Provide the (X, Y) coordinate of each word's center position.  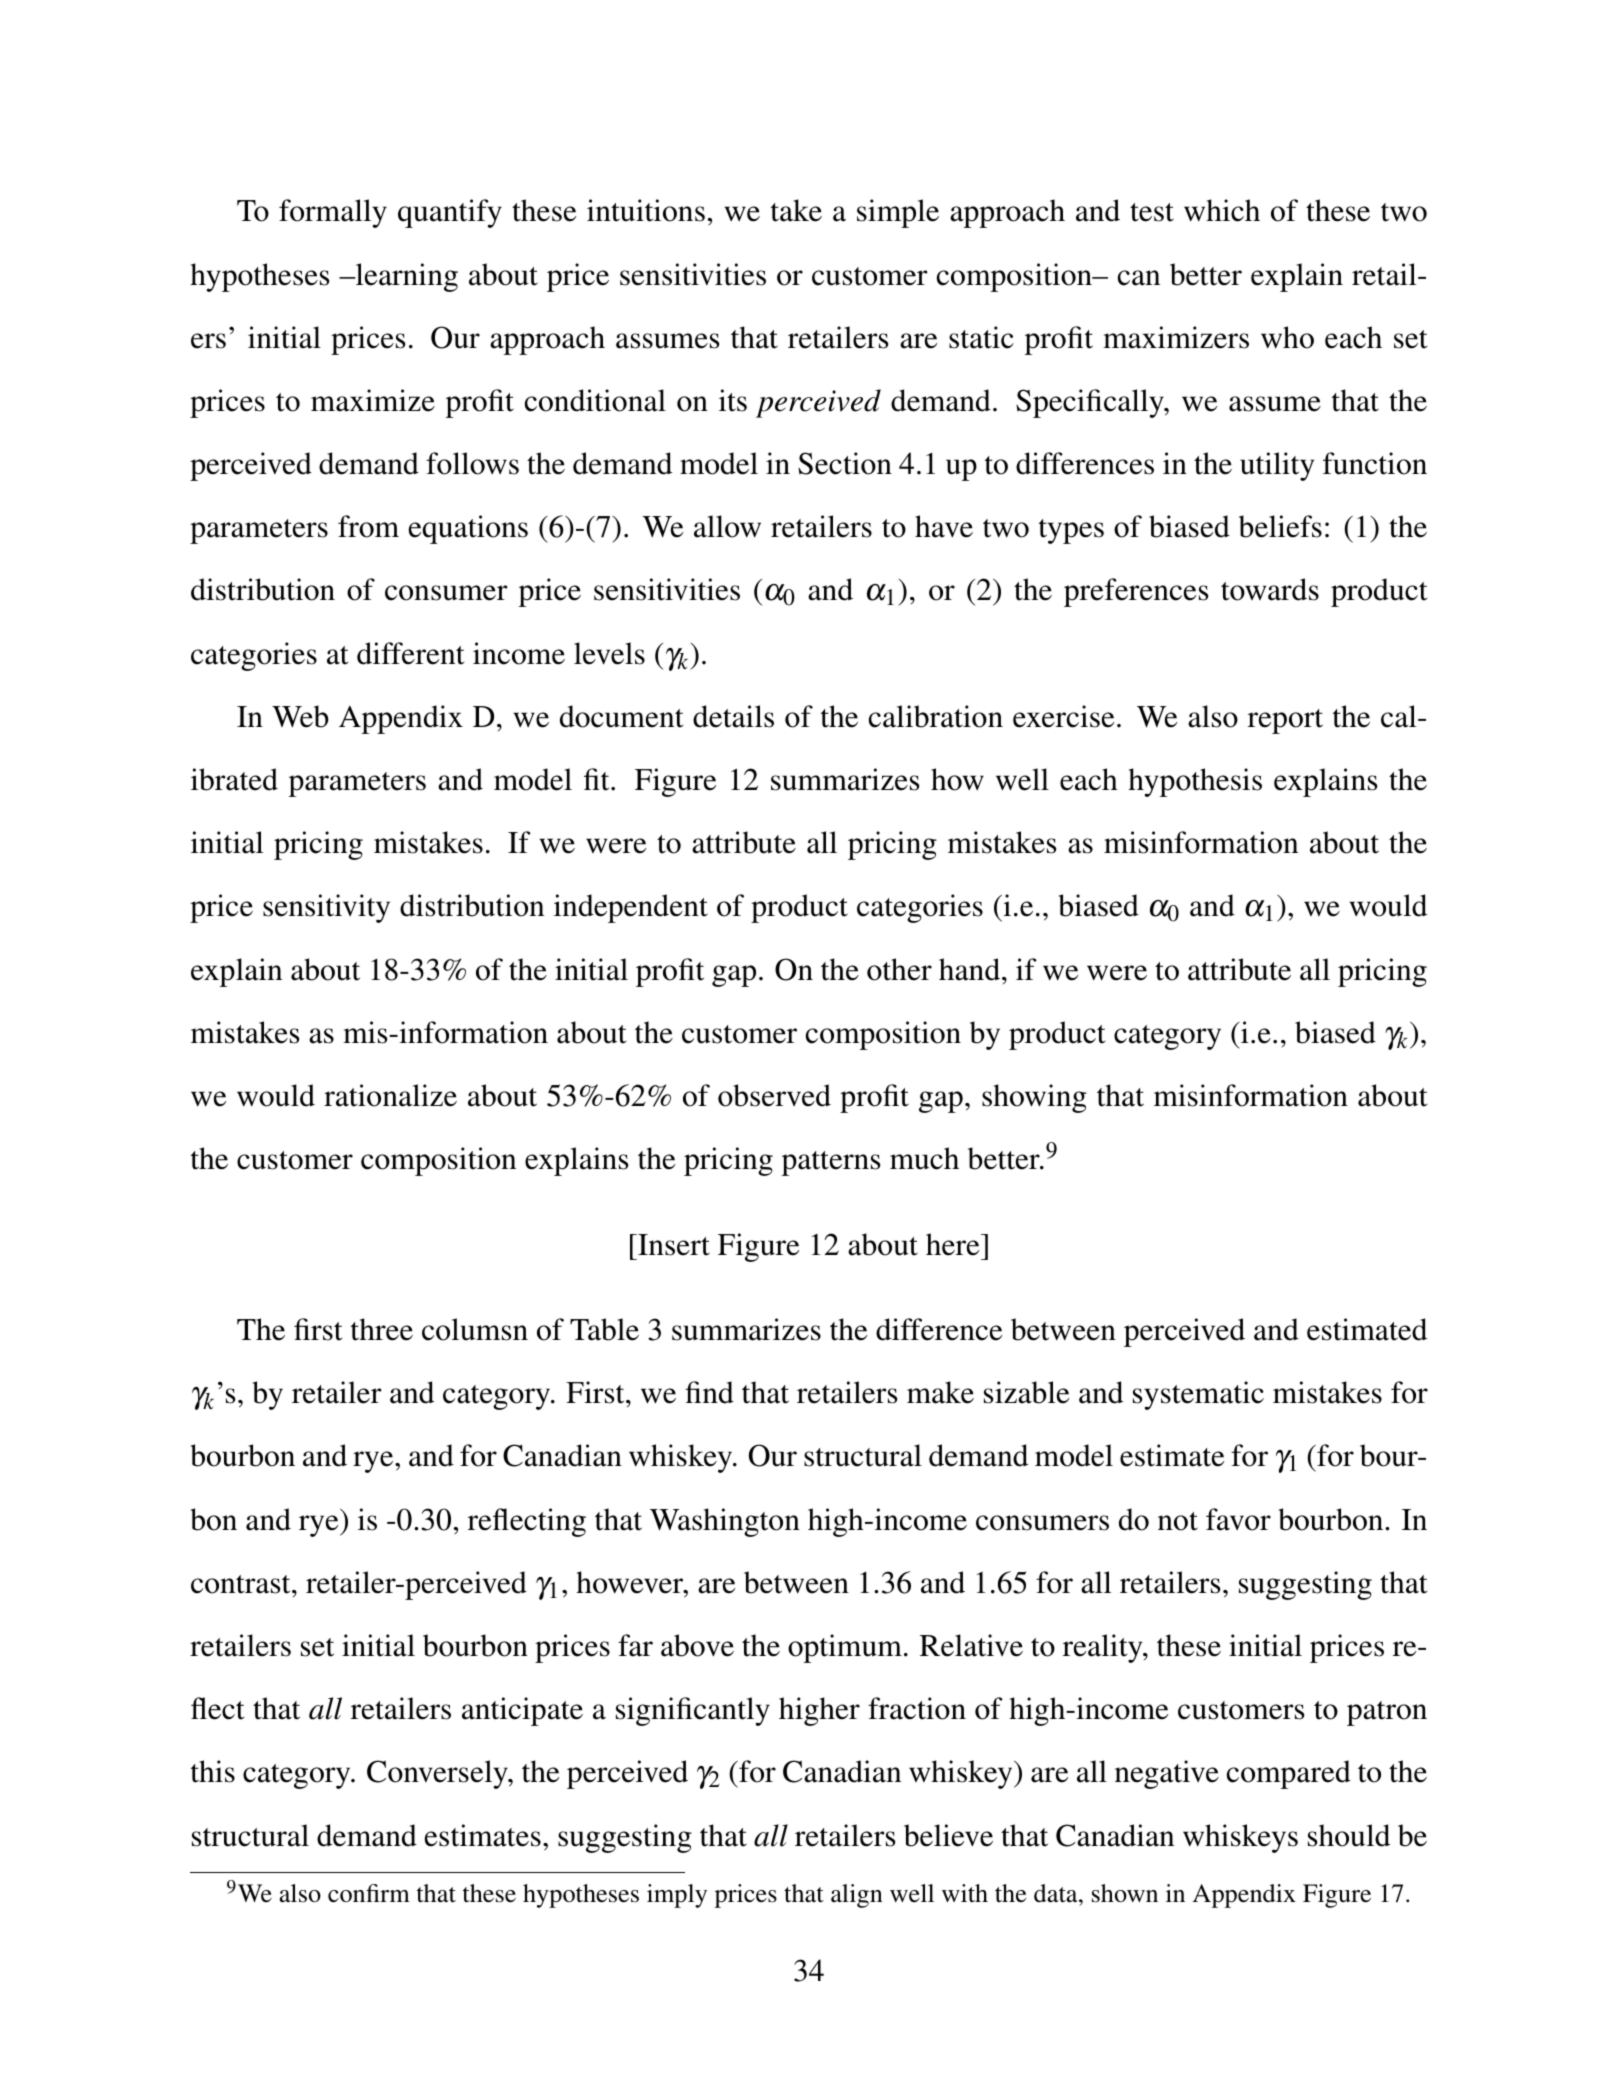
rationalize (390, 1095)
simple (898, 213)
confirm (369, 1893)
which (1222, 210)
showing (1034, 1098)
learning (405, 277)
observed (774, 1095)
